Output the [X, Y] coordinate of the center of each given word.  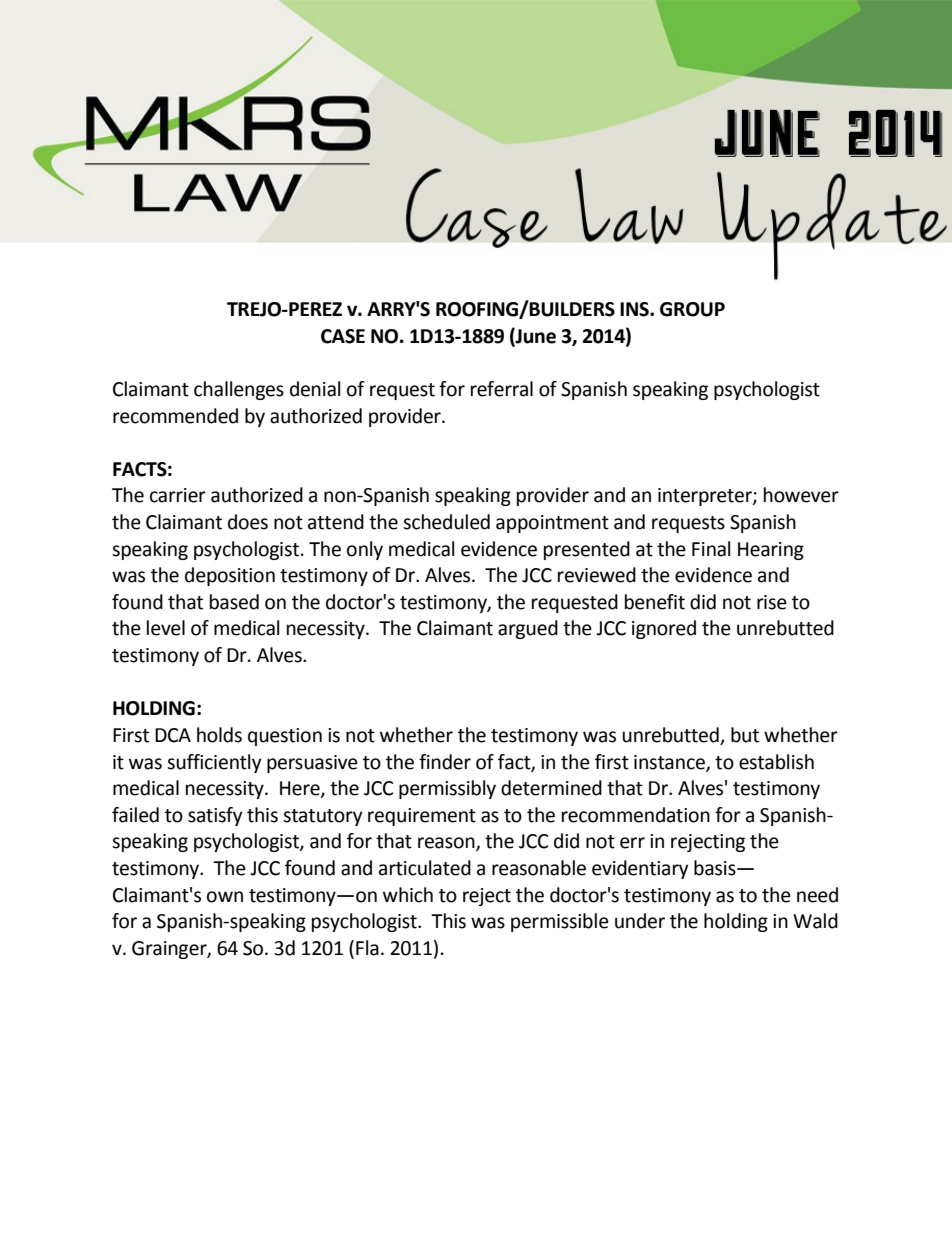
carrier [178, 495]
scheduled [446, 522]
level [166, 628]
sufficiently [214, 763]
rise [772, 602]
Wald [815, 921]
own [225, 897]
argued [528, 629]
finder [445, 762]
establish [776, 762]
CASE [343, 336]
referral [502, 389]
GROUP [692, 309]
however [801, 495]
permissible [560, 922]
